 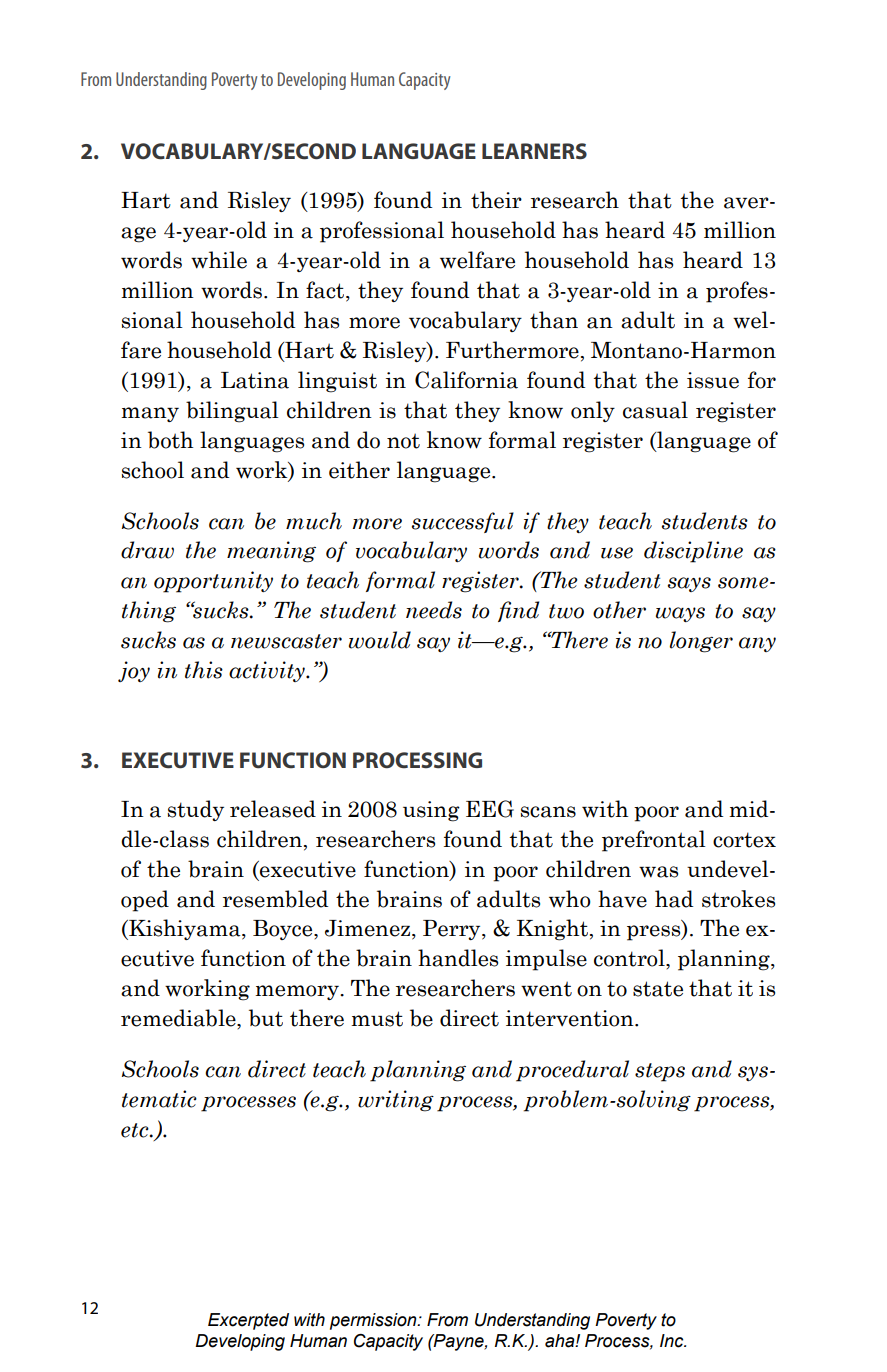 I want to click on discipline, so click(x=693, y=552).
